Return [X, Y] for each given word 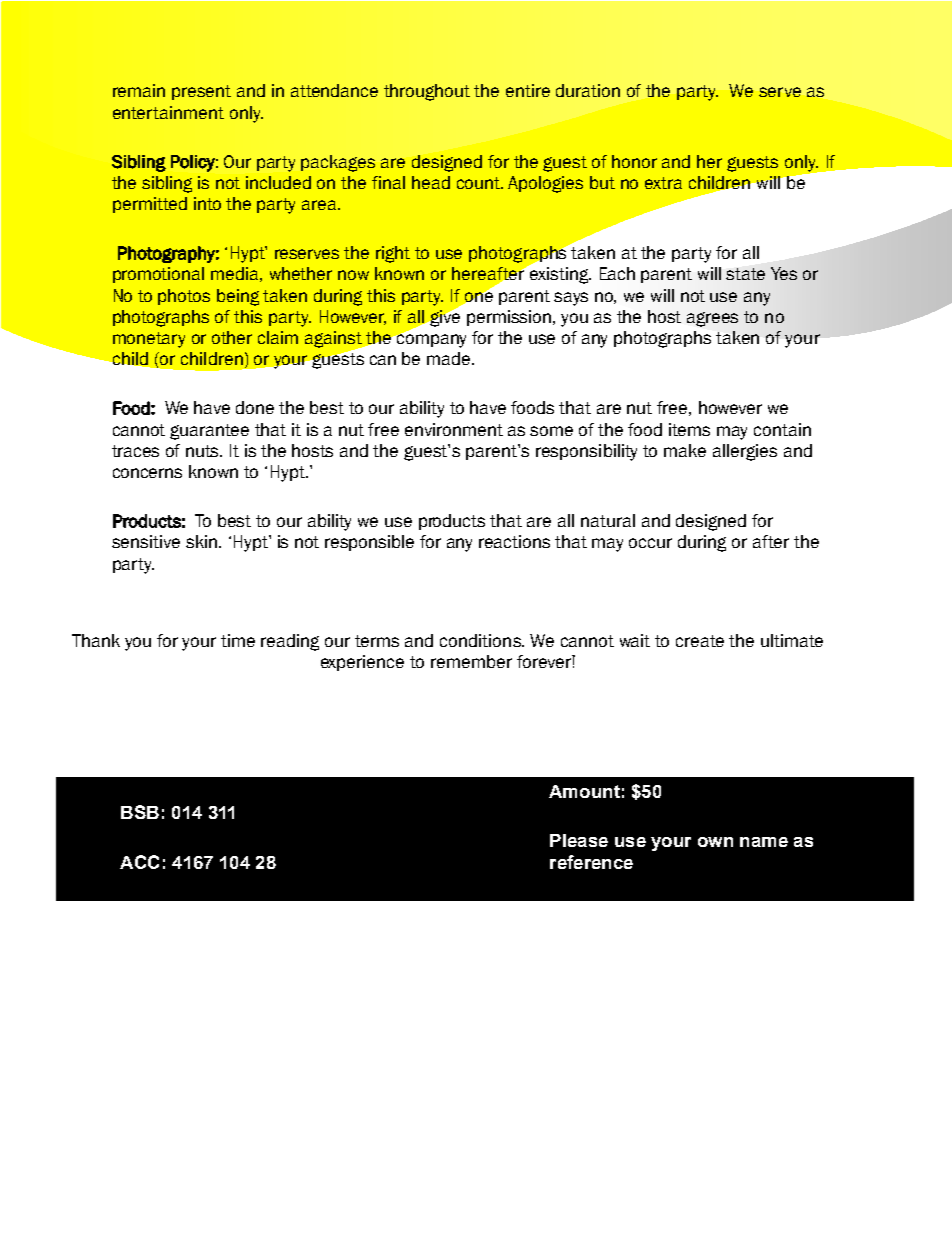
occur [650, 543]
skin [201, 541]
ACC [139, 862]
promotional [158, 275]
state [745, 274]
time [238, 640]
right [393, 254]
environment [454, 429]
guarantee [209, 432]
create [700, 641]
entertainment [168, 112]
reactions [514, 541]
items [689, 429]
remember [471, 661]
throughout [427, 92]
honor [634, 161]
